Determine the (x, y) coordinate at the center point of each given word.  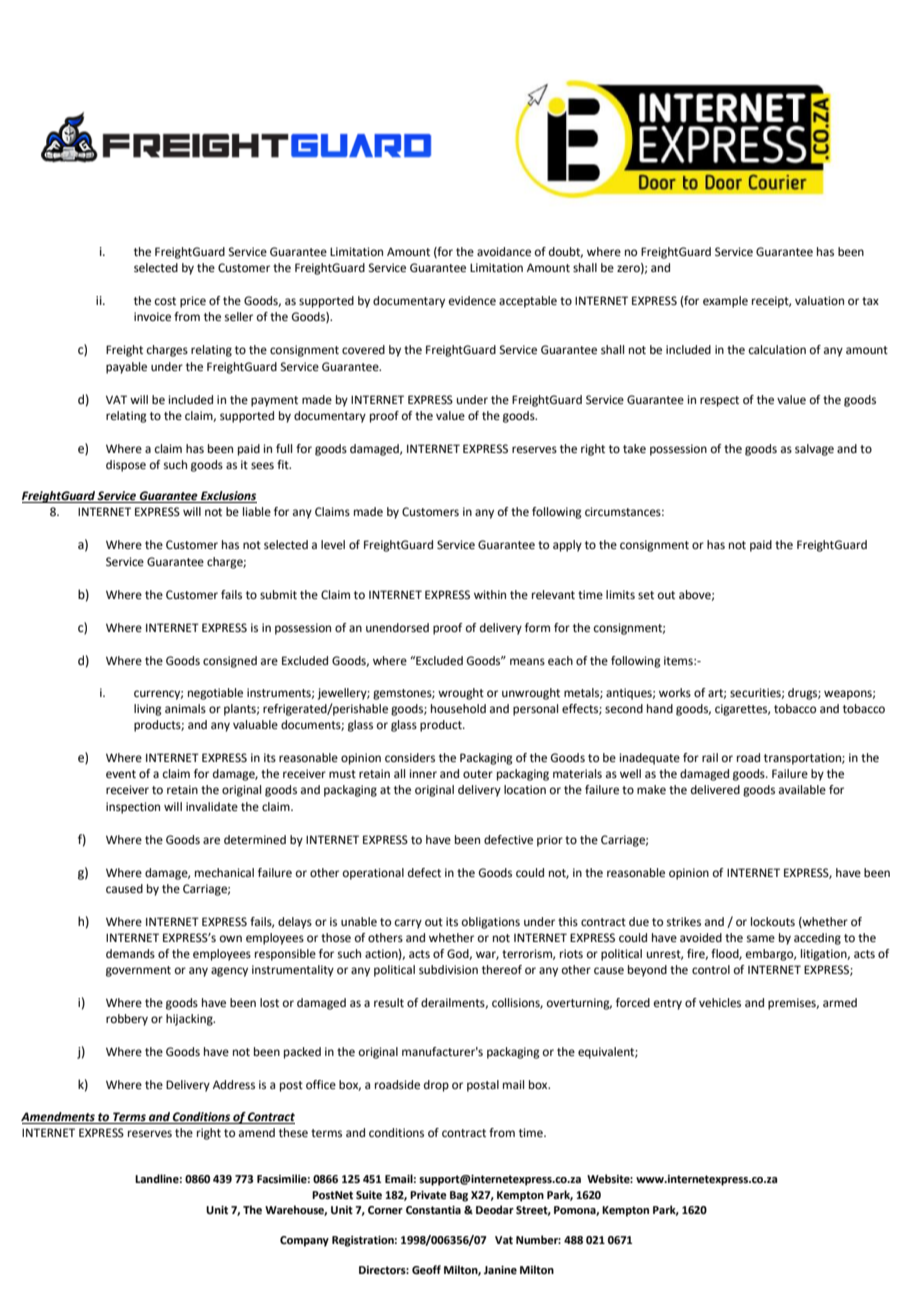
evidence (472, 301)
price (193, 302)
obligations (491, 923)
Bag (459, 1196)
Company (304, 1241)
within (490, 594)
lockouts (773, 922)
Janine (500, 1270)
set (646, 595)
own (231, 938)
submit (278, 594)
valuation (819, 301)
